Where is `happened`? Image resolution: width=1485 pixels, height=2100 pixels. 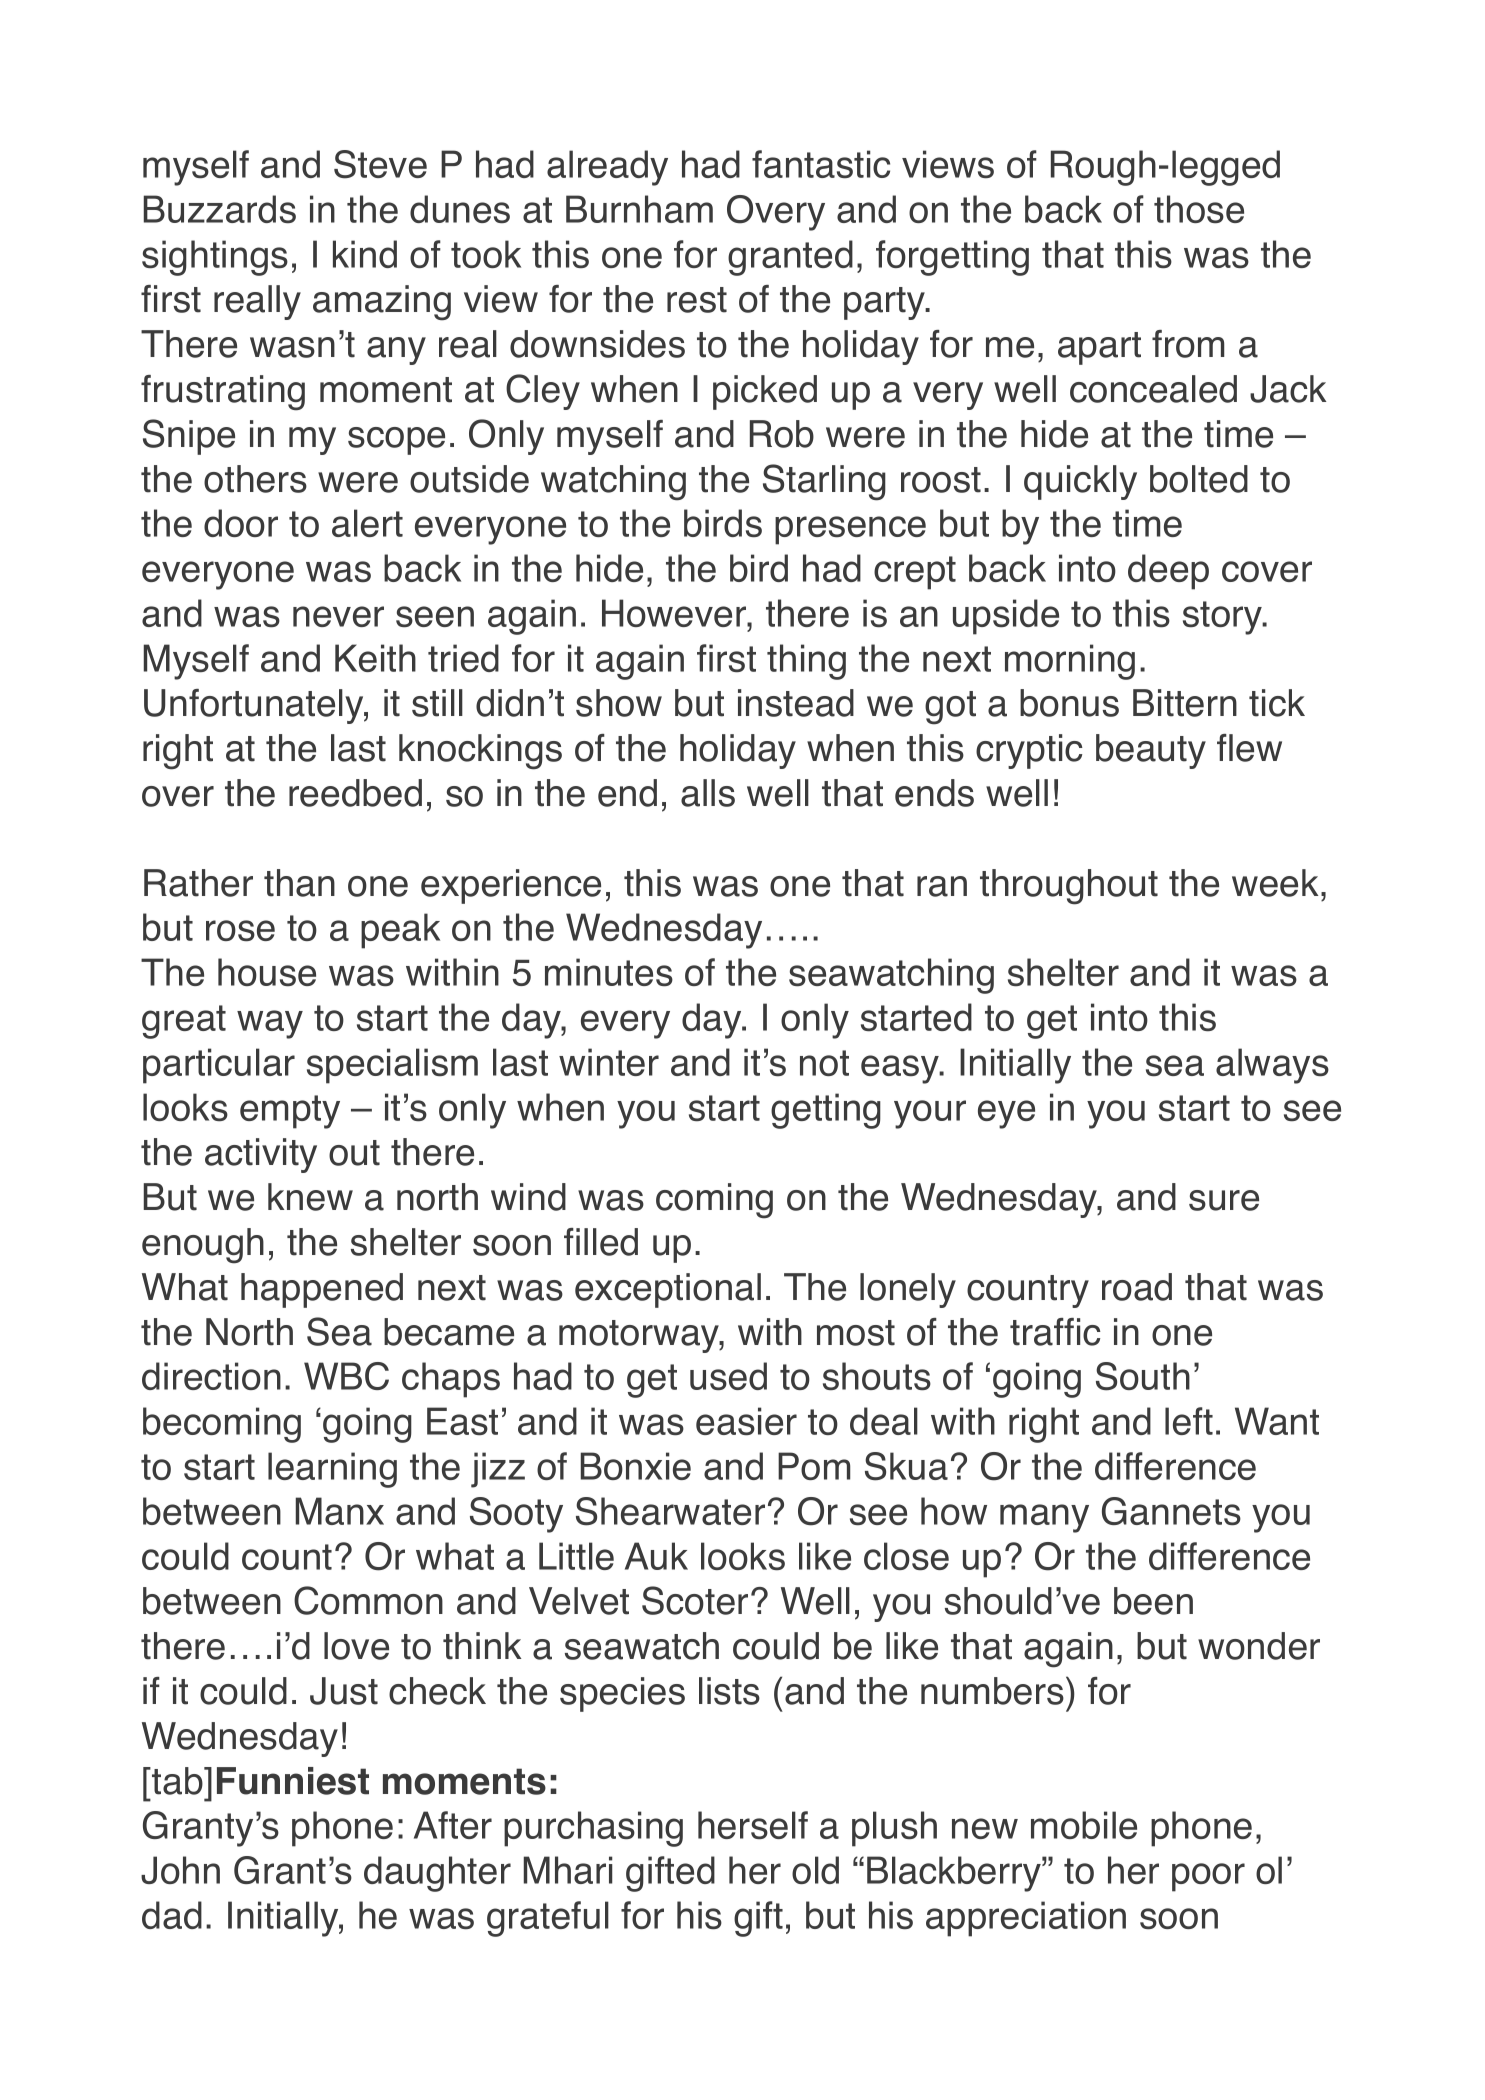 happened is located at coordinates (322, 1290).
